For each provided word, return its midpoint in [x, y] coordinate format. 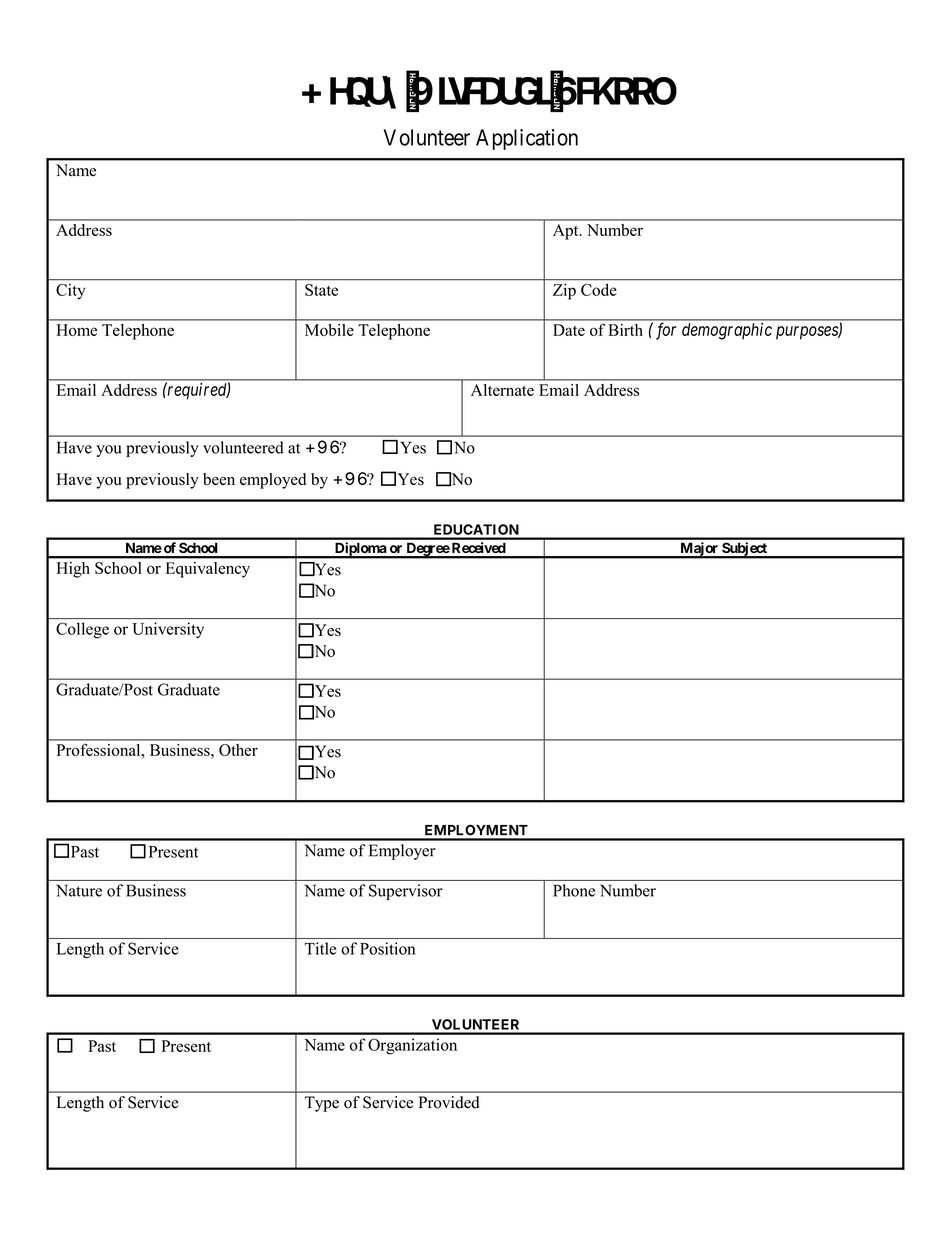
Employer [402, 852]
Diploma [360, 550]
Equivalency [208, 570]
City [70, 292]
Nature [79, 890]
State [321, 290]
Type [322, 1104]
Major [699, 550]
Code [599, 290]
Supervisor [406, 892]
